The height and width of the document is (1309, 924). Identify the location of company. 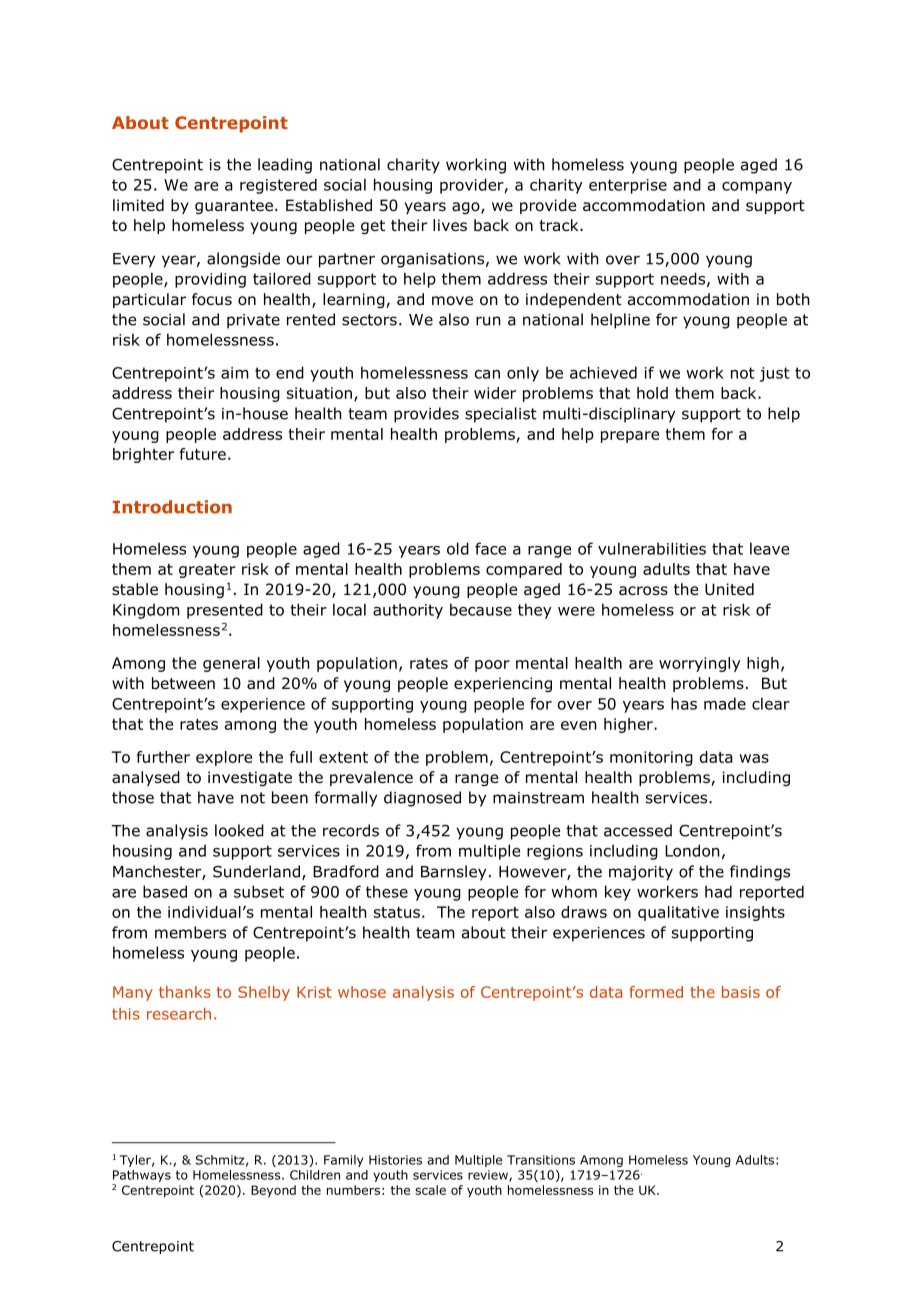
(757, 188).
